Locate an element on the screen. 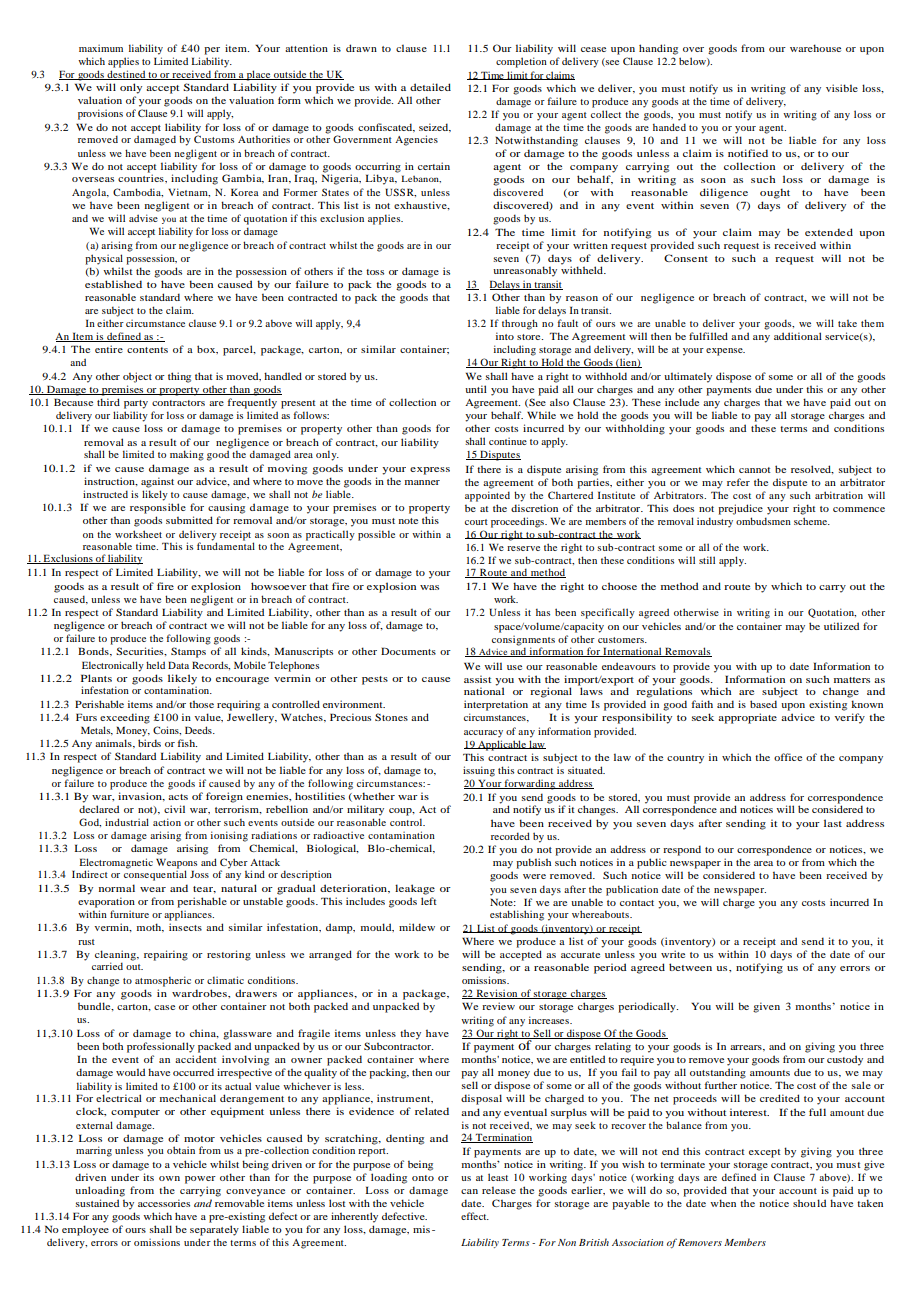  destined is located at coordinates (126, 75).
